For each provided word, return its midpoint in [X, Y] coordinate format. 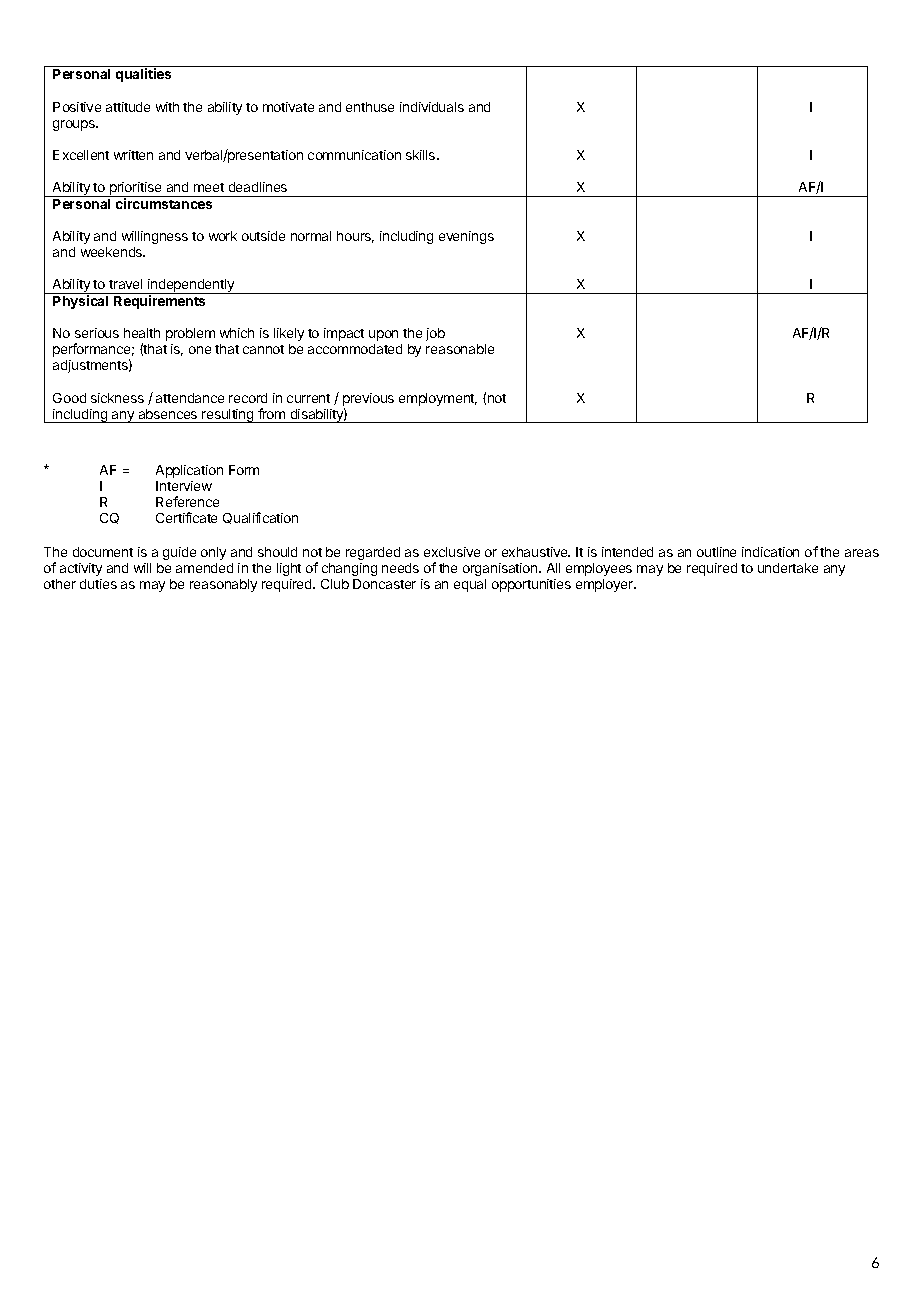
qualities [143, 75]
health [142, 333]
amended [204, 568]
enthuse [370, 107]
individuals [432, 107]
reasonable [460, 349]
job [435, 334]
